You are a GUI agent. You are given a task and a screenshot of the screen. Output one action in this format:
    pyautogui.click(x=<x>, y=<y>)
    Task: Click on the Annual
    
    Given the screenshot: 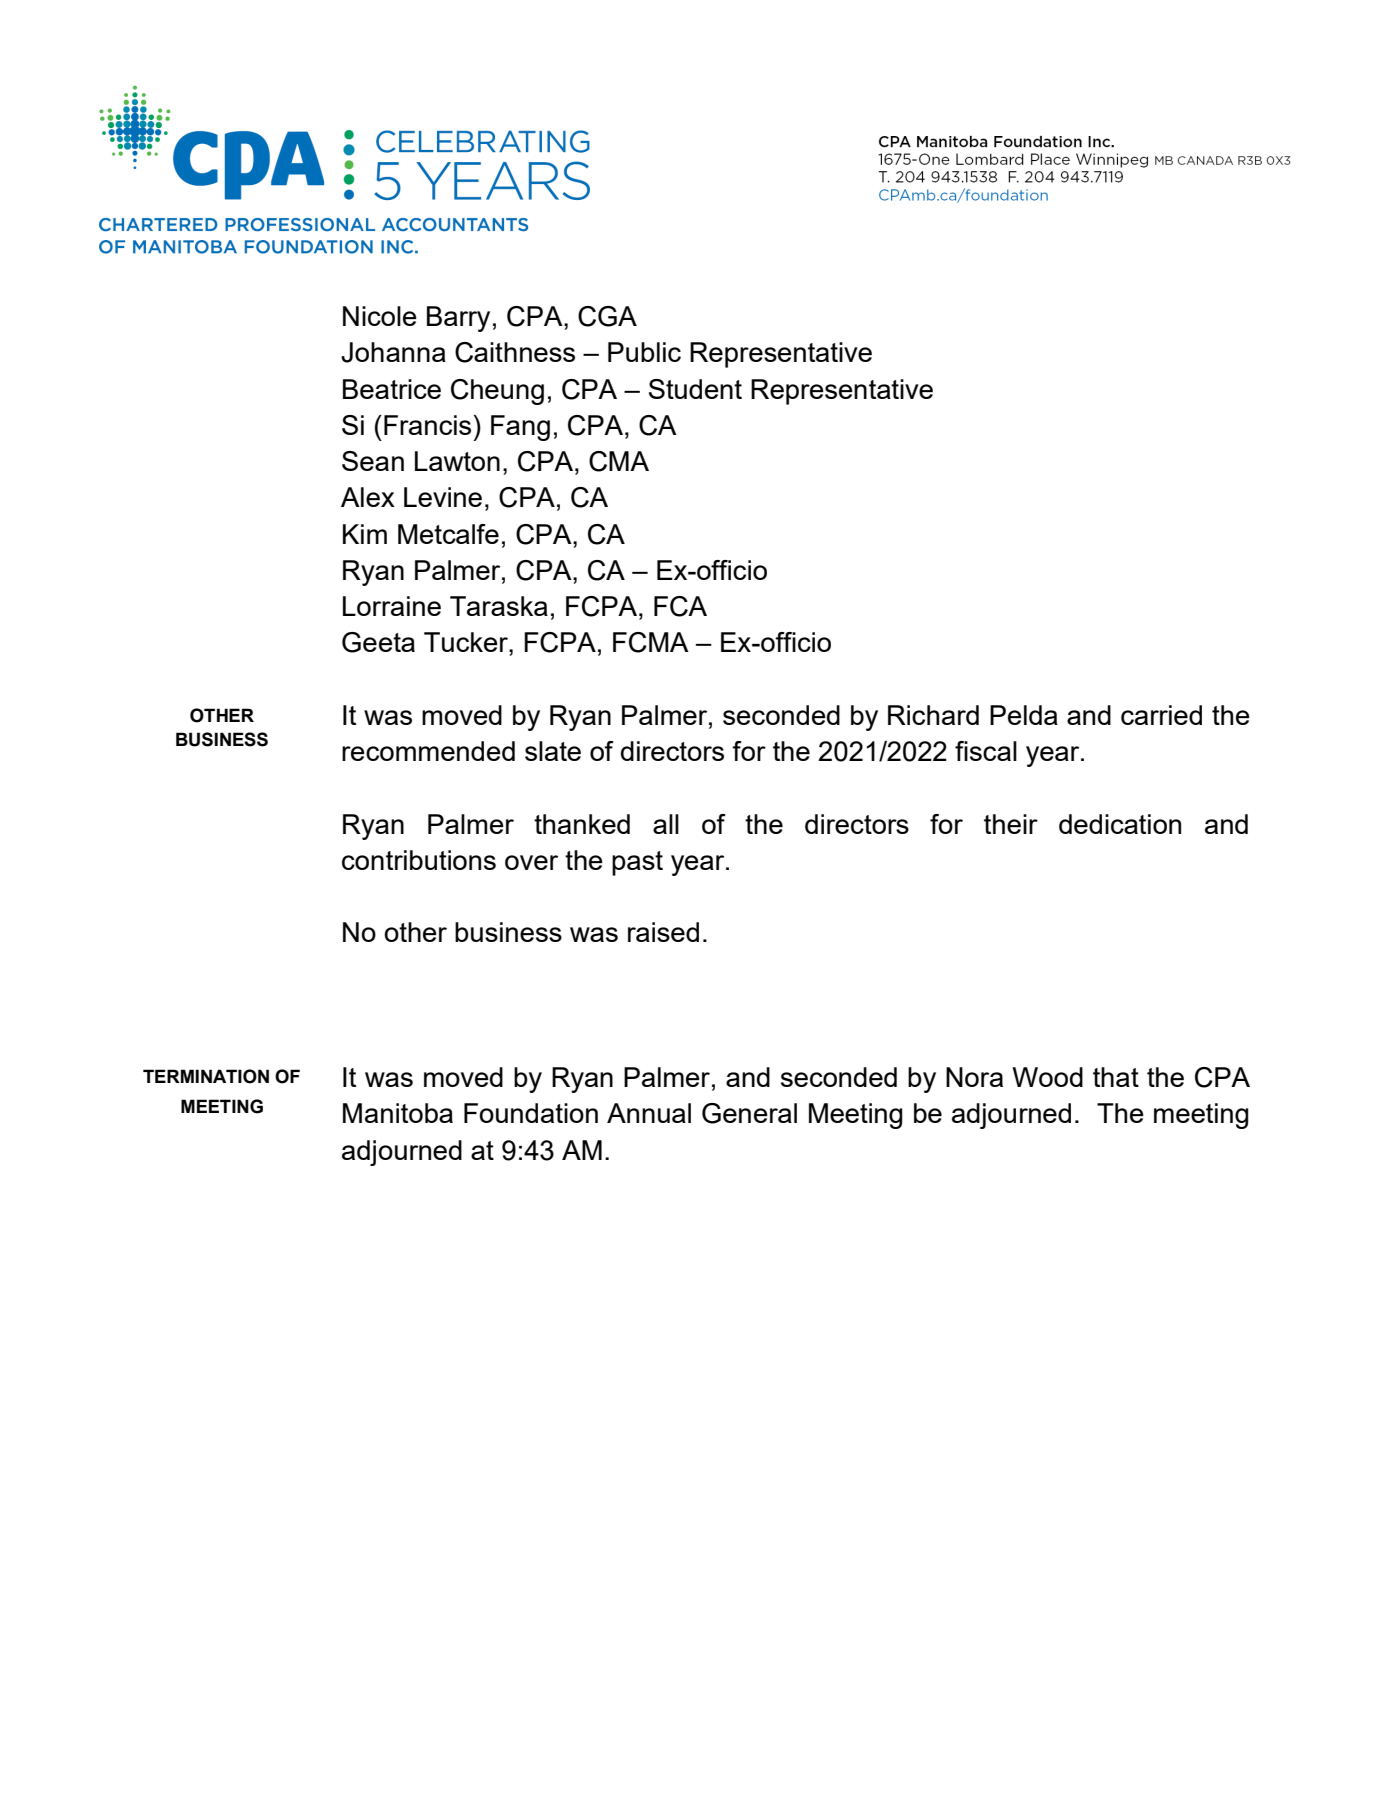 What is the action you would take?
    pyautogui.click(x=649, y=1113)
